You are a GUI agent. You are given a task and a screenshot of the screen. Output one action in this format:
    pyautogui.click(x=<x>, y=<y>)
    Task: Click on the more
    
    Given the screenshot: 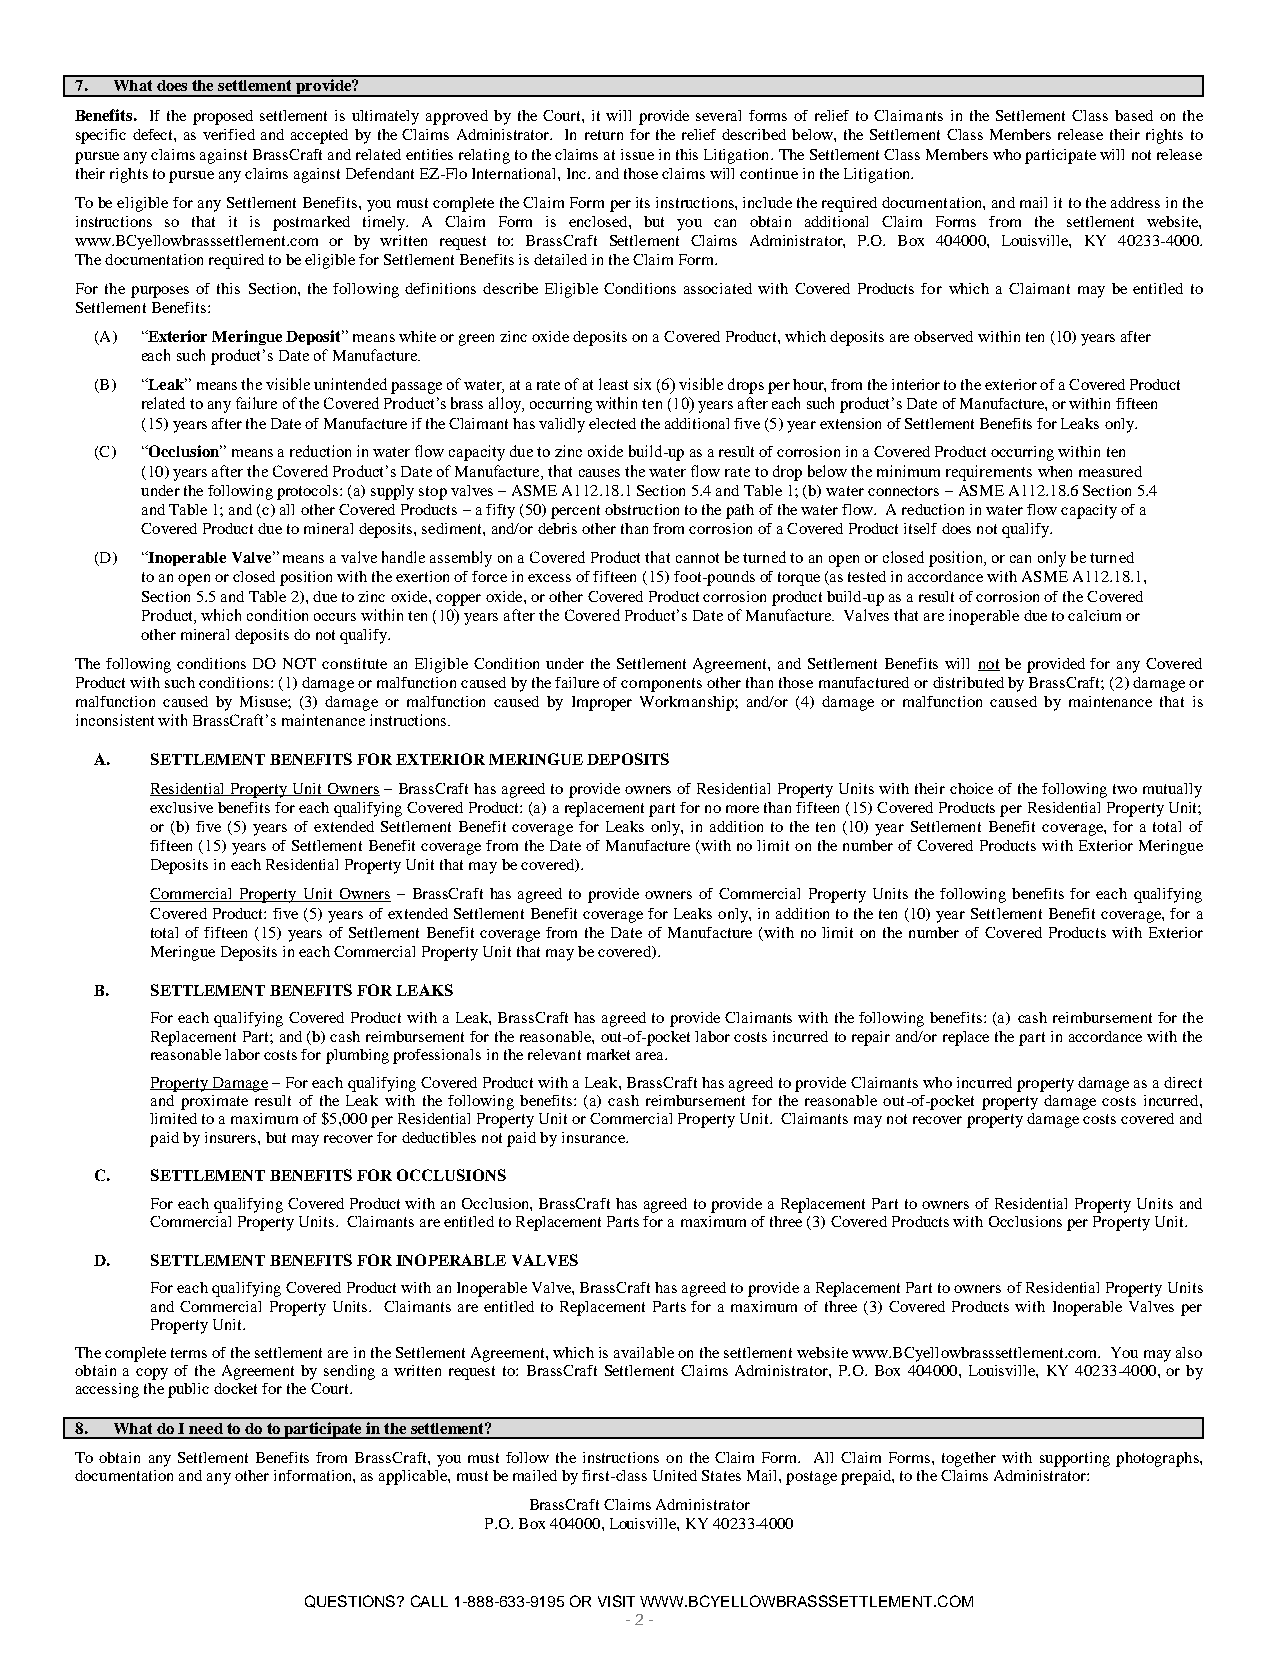 What is the action you would take?
    pyautogui.click(x=742, y=809)
